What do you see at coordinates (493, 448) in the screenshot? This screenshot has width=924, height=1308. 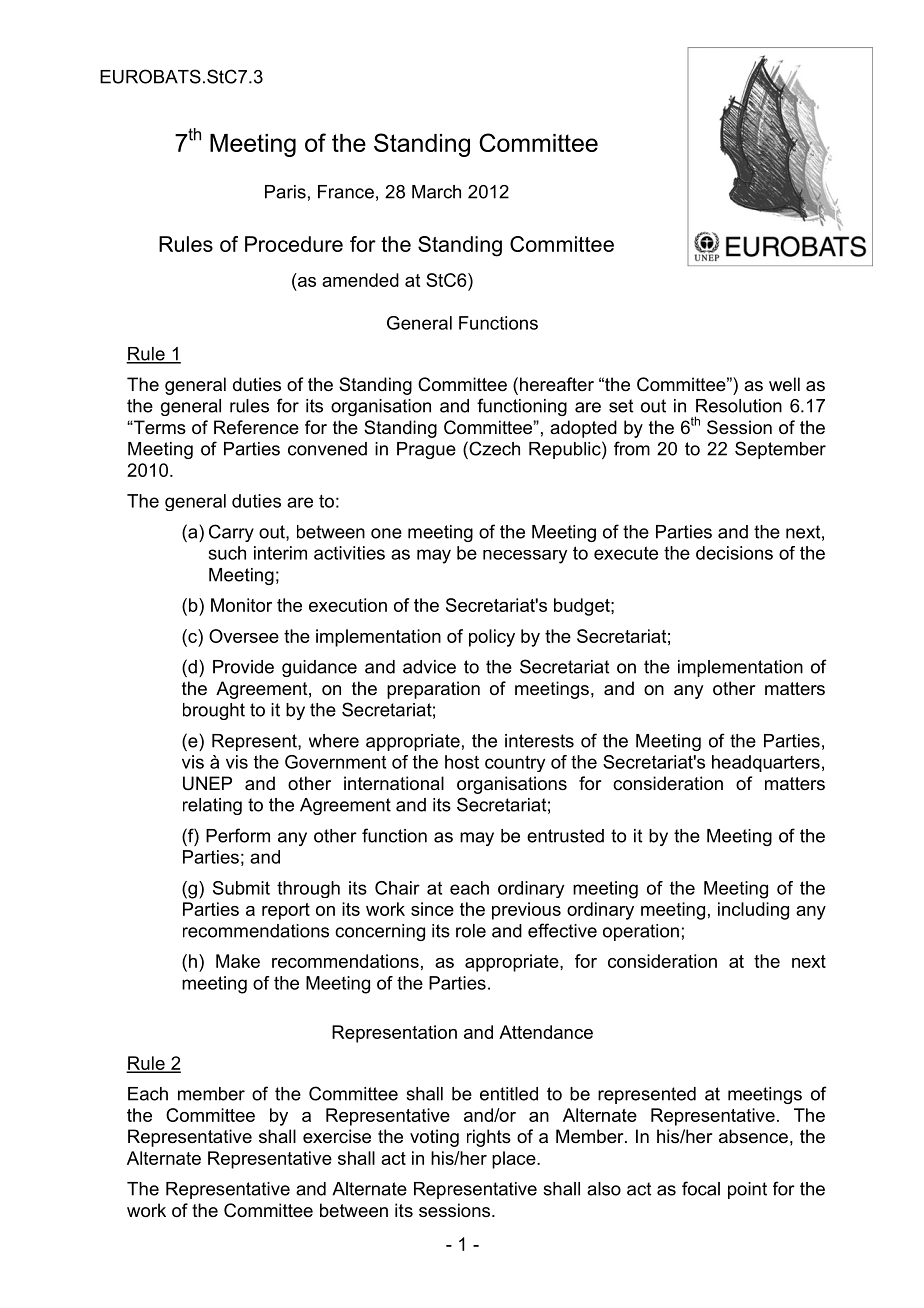 I see `Czech` at bounding box center [493, 448].
